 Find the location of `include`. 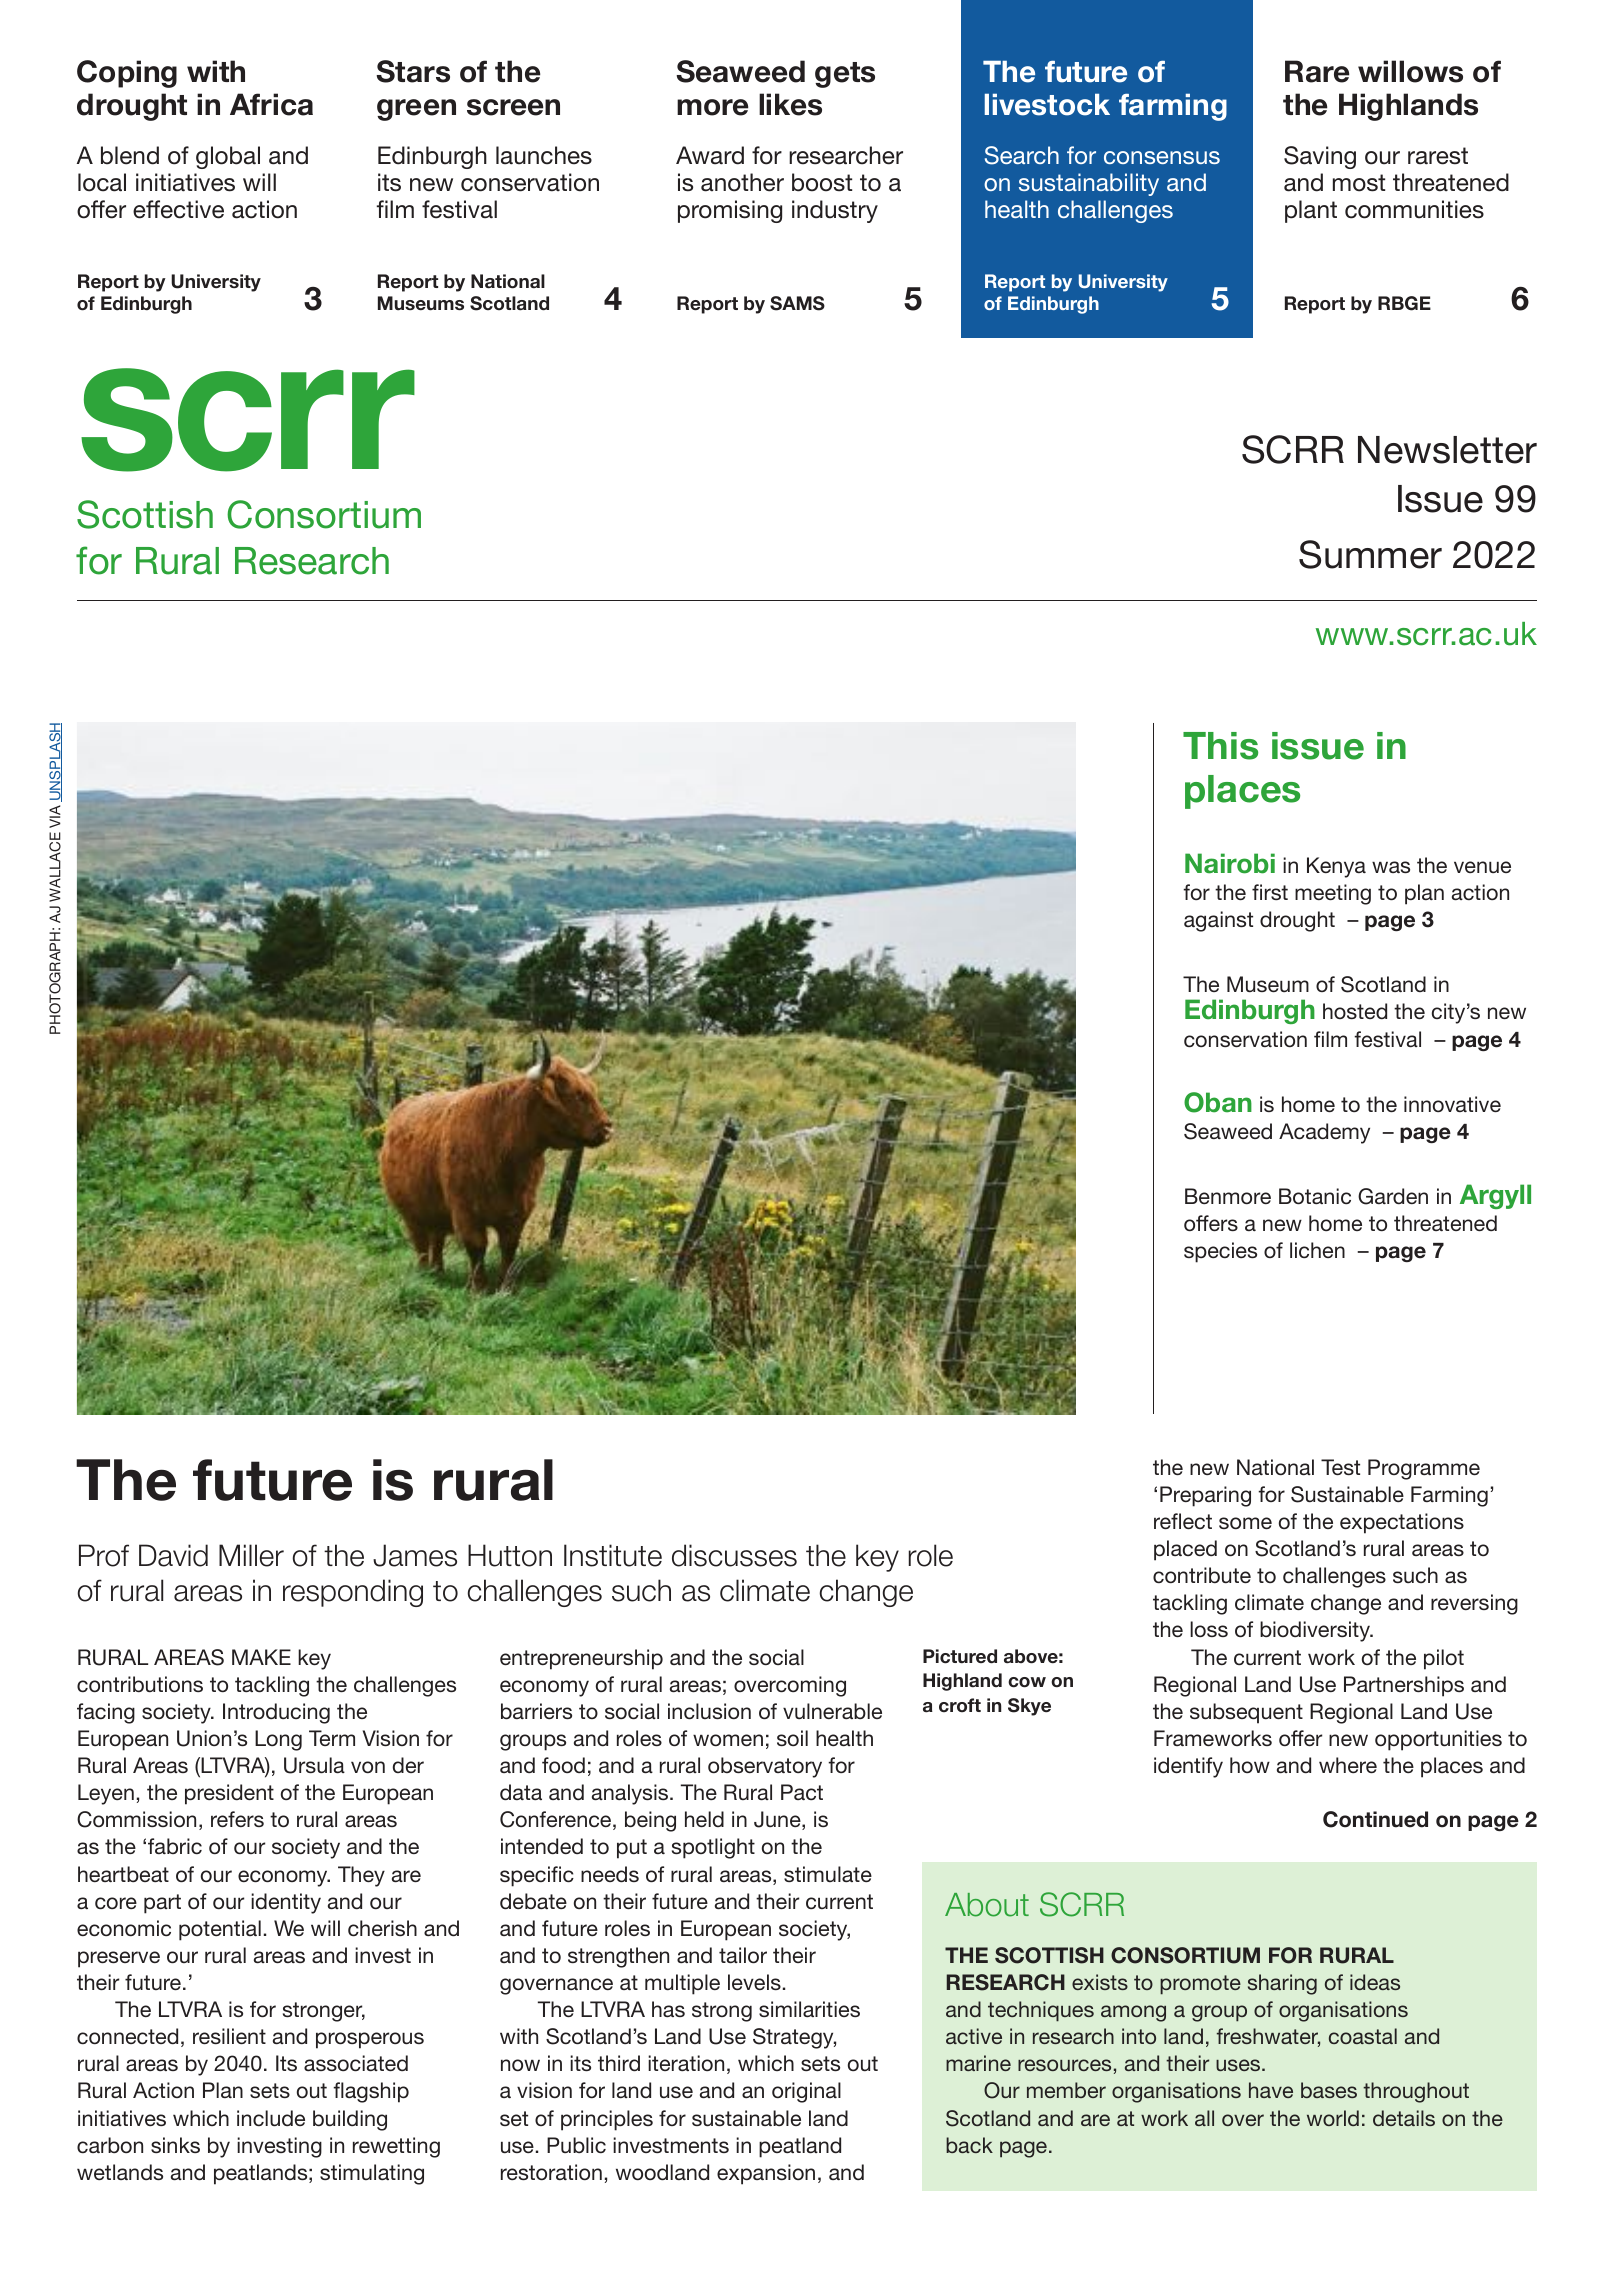

include is located at coordinates (271, 2118).
